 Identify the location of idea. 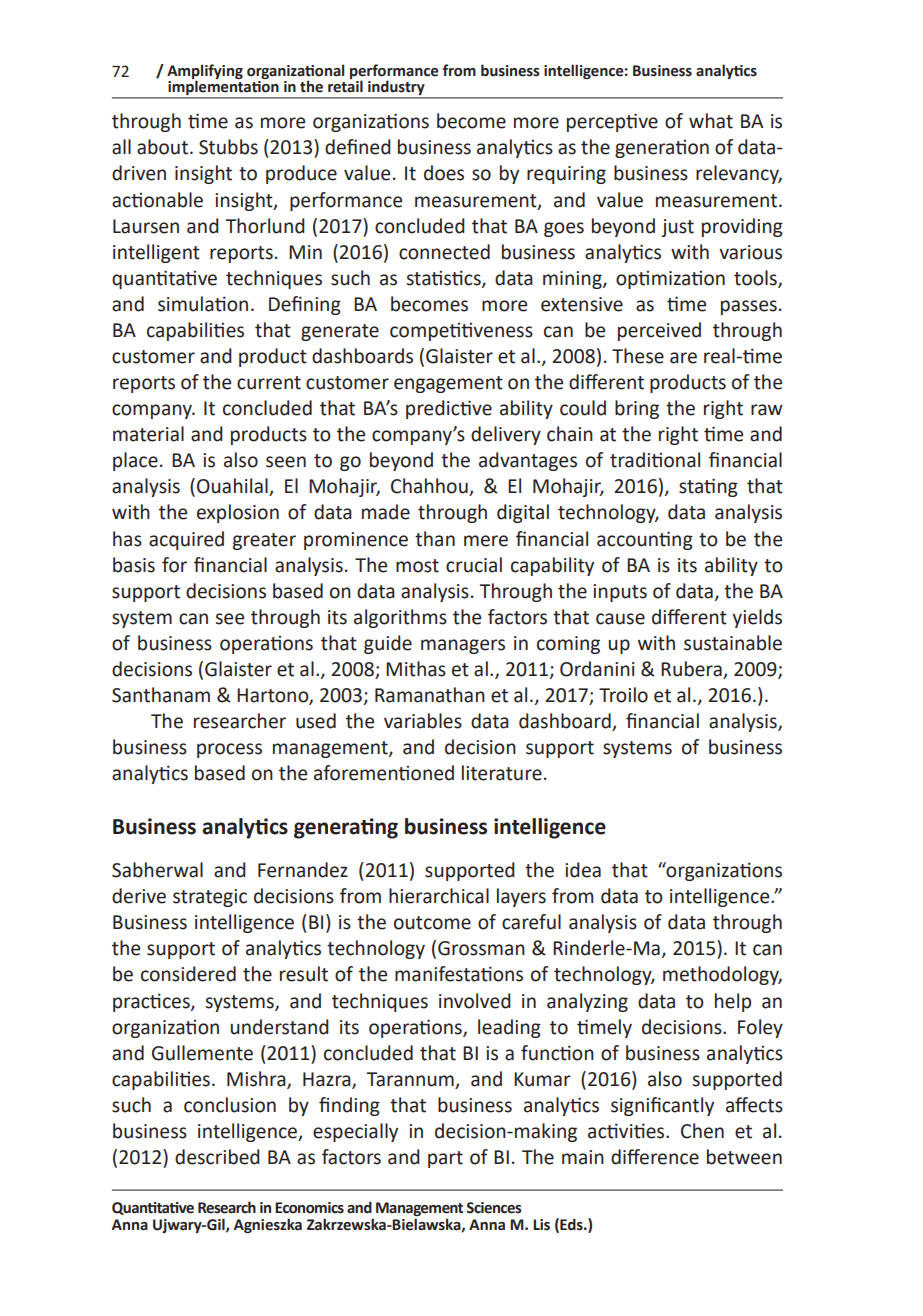
(583, 870).
